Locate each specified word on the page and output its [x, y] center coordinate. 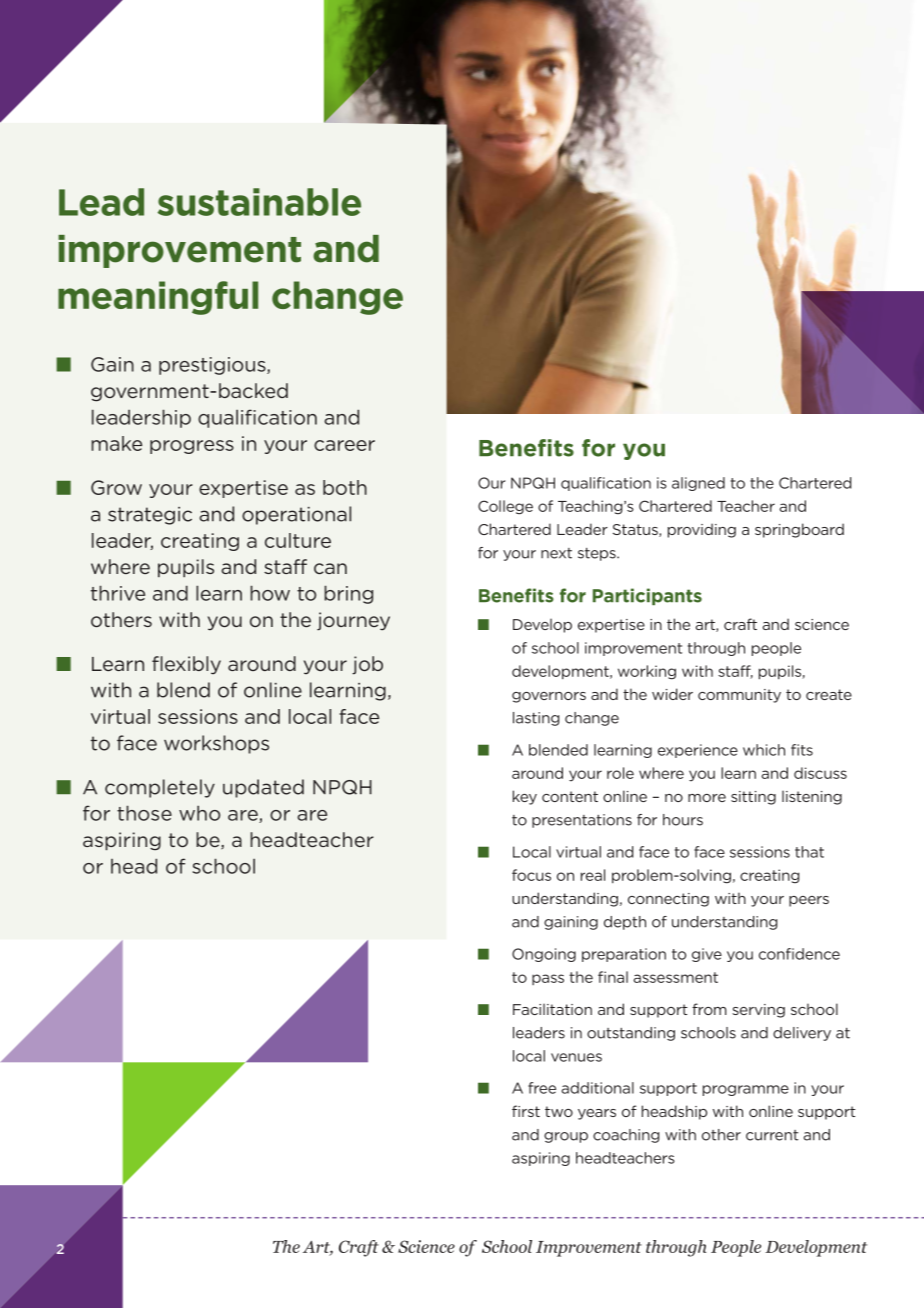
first [526, 1111]
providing [702, 530]
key [525, 797]
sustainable [259, 202]
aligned [698, 484]
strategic [150, 516]
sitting [753, 798]
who [199, 813]
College [505, 507]
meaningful [158, 298]
